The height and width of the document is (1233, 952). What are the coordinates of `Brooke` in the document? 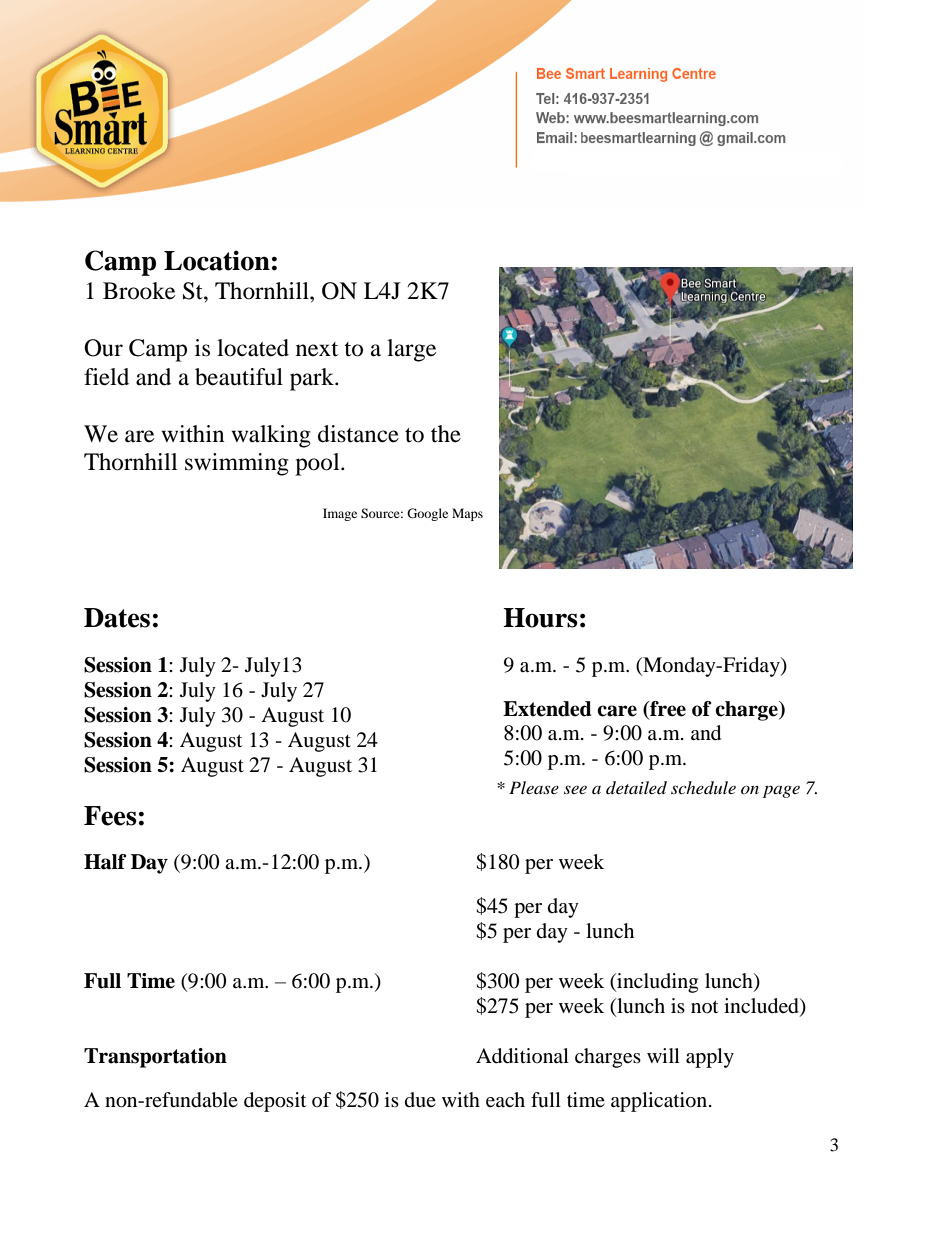 It's located at (139, 291).
